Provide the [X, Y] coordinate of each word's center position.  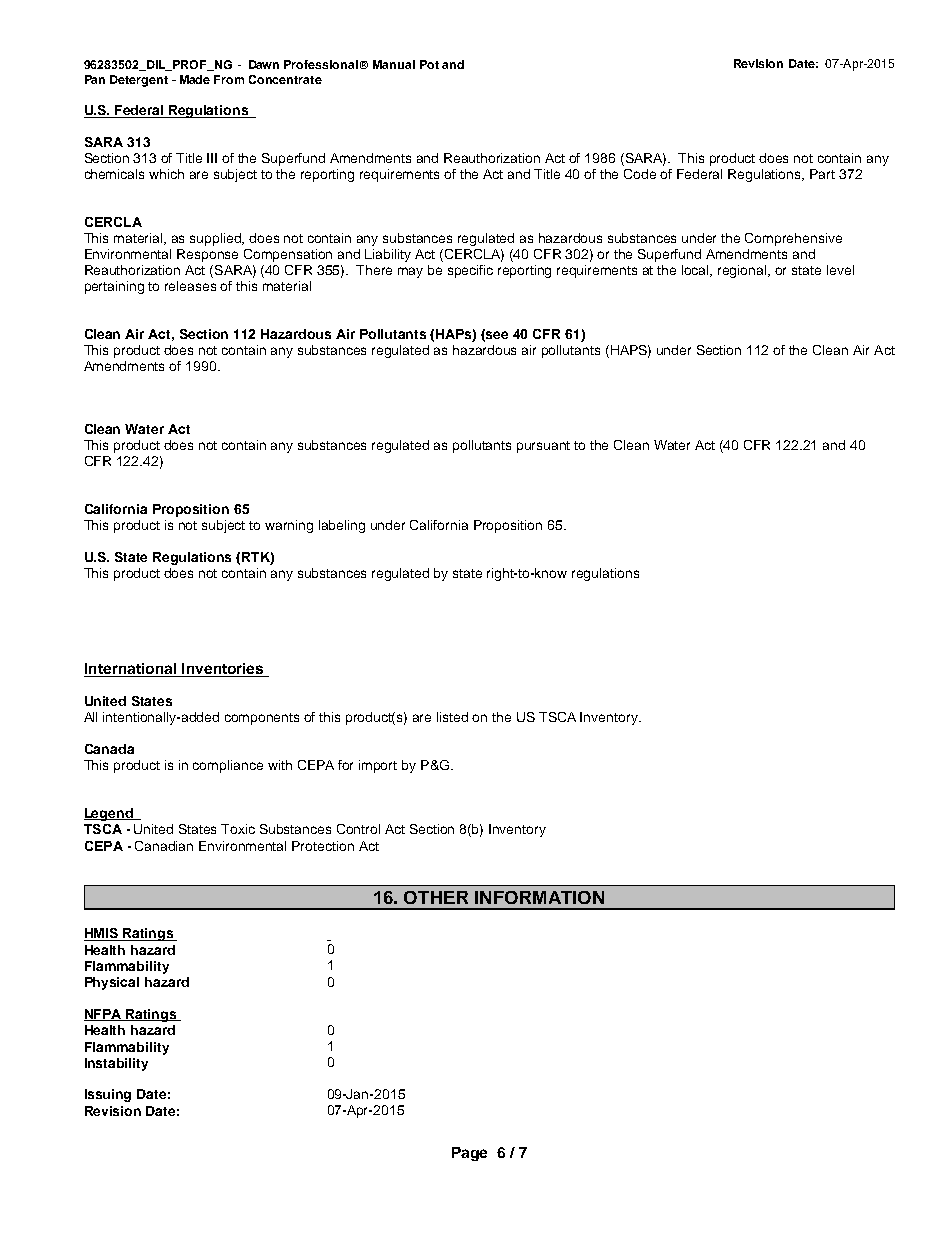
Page [469, 1154]
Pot [429, 64]
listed [452, 717]
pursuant [543, 447]
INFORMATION [539, 897]
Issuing [108, 1095]
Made [195, 79]
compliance [228, 766]
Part [822, 174]
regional [743, 271]
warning [289, 526]
